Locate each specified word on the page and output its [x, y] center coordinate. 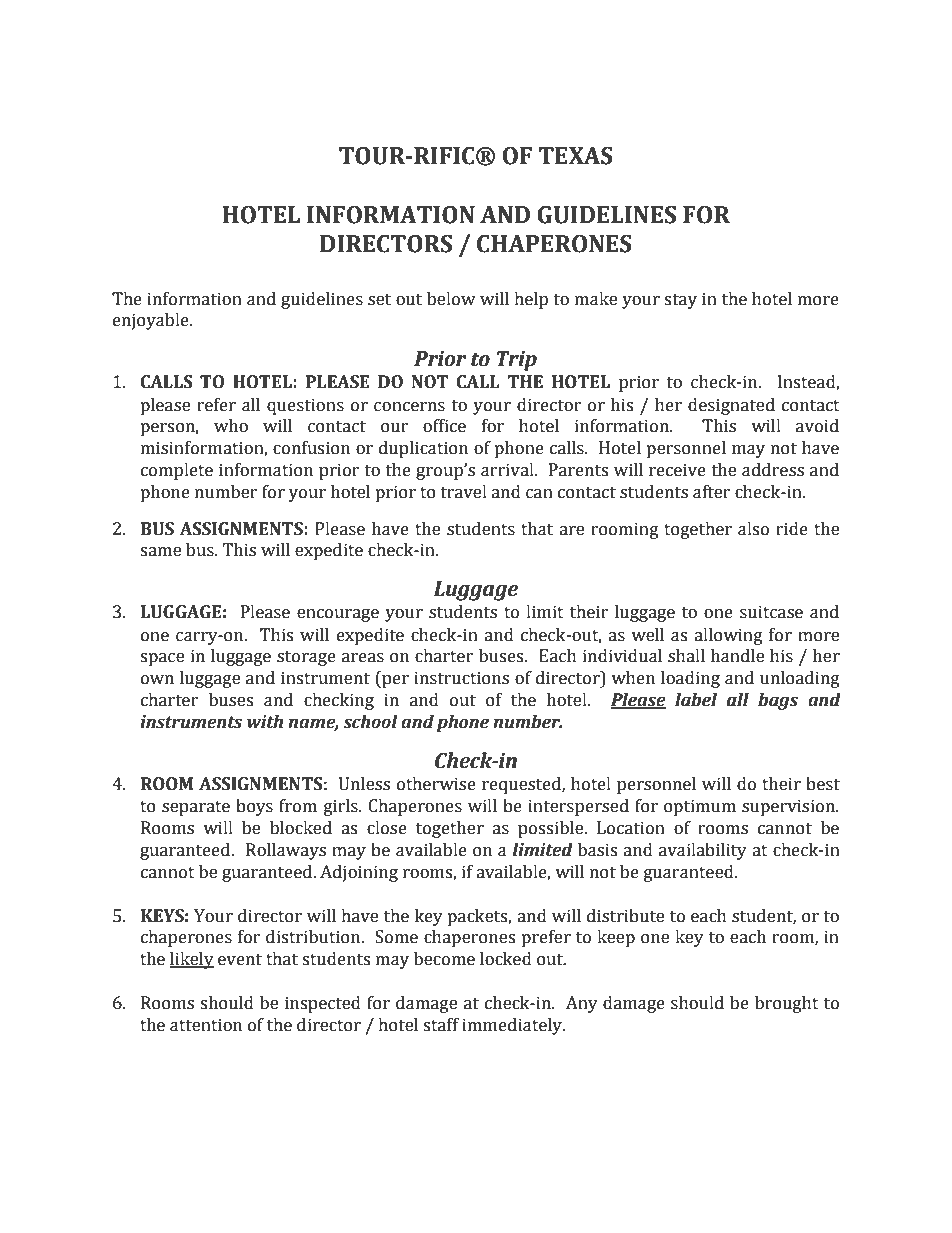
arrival [508, 470]
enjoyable [152, 321]
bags [778, 701]
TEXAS [576, 156]
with [265, 722]
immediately [513, 1026]
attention [206, 1025]
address [773, 470]
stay [680, 301]
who [231, 426]
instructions [461, 678]
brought [787, 1004]
